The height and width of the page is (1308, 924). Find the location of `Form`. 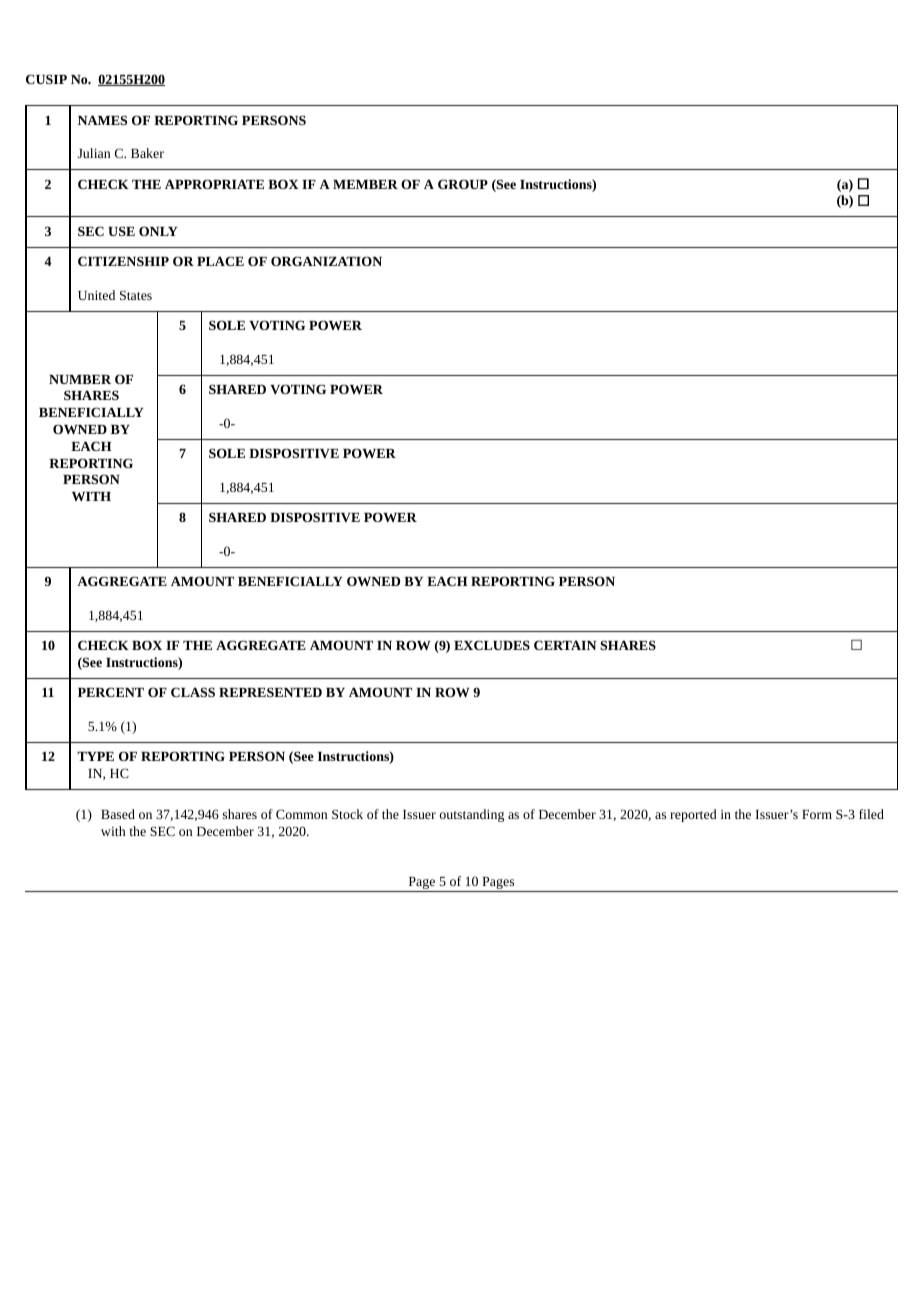

Form is located at coordinates (817, 814).
